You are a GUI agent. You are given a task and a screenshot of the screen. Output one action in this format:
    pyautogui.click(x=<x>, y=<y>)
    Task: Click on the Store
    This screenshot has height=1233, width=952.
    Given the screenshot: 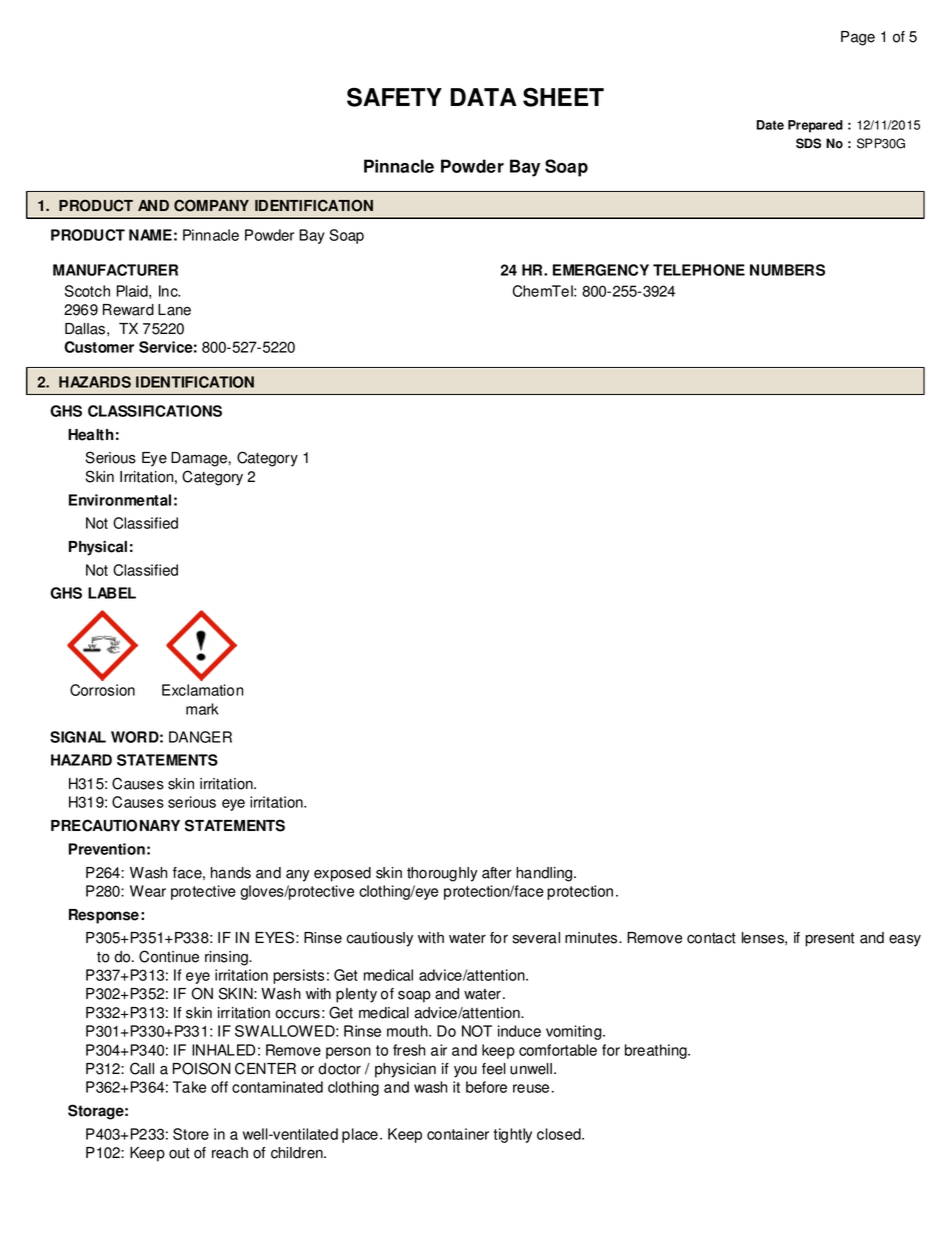 What is the action you would take?
    pyautogui.click(x=191, y=1134)
